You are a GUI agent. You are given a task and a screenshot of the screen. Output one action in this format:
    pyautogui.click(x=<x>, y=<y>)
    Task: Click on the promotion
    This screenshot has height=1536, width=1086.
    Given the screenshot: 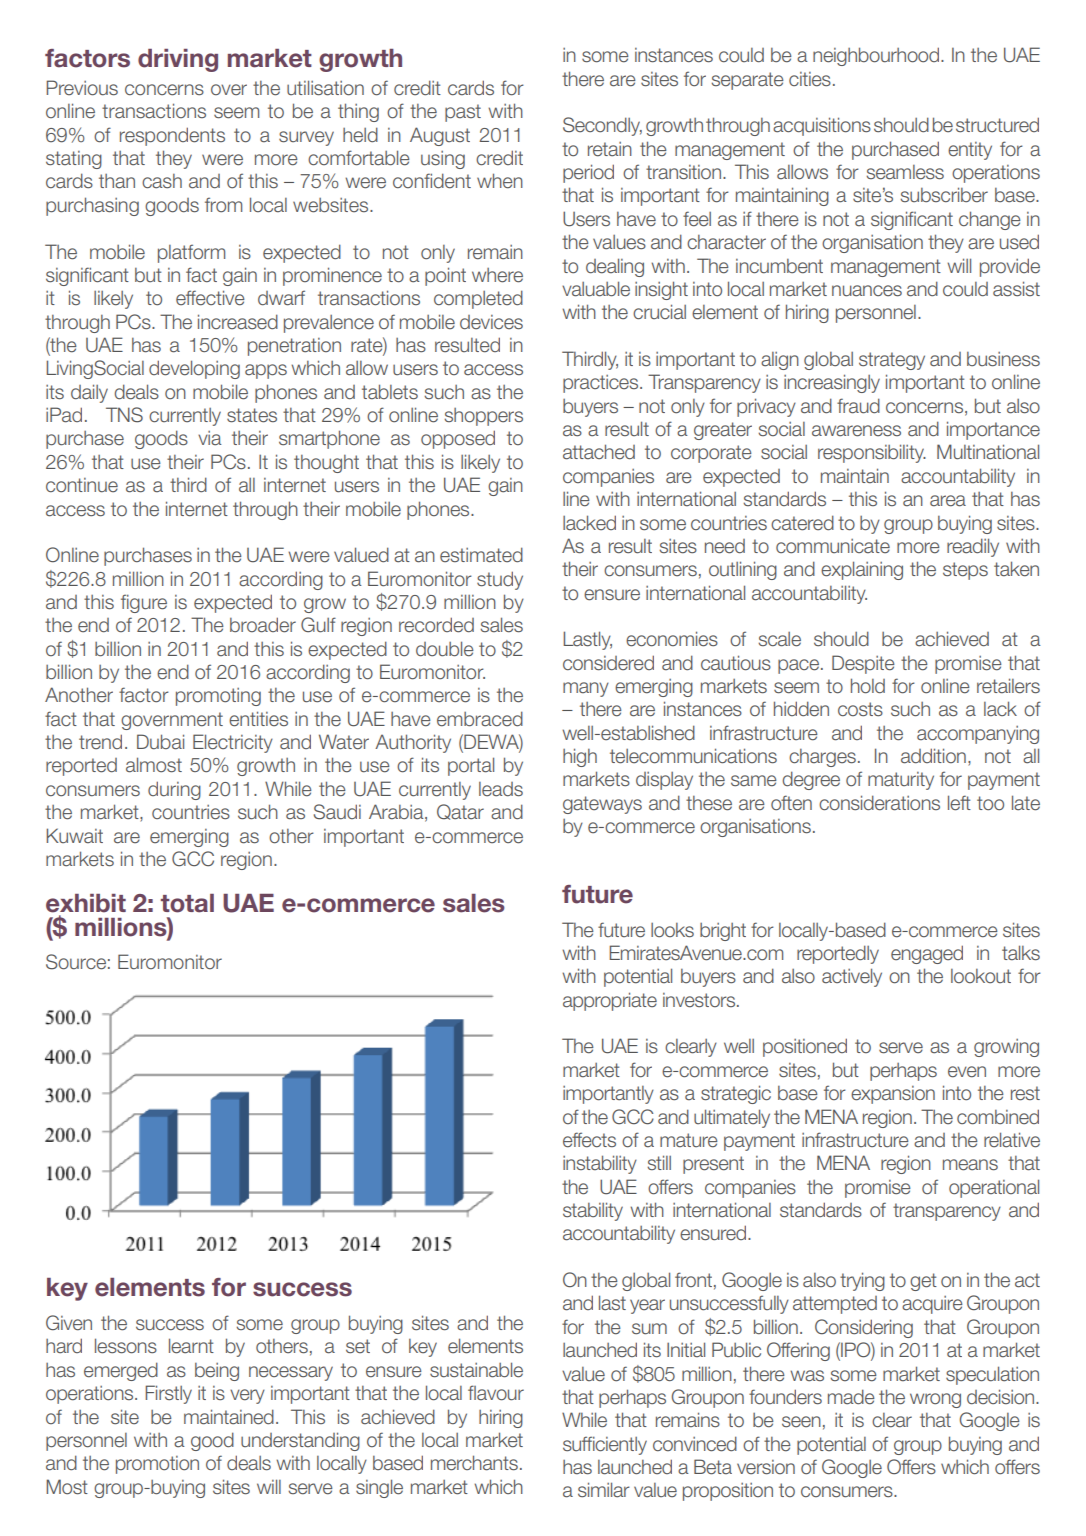 What is the action you would take?
    pyautogui.click(x=157, y=1465)
